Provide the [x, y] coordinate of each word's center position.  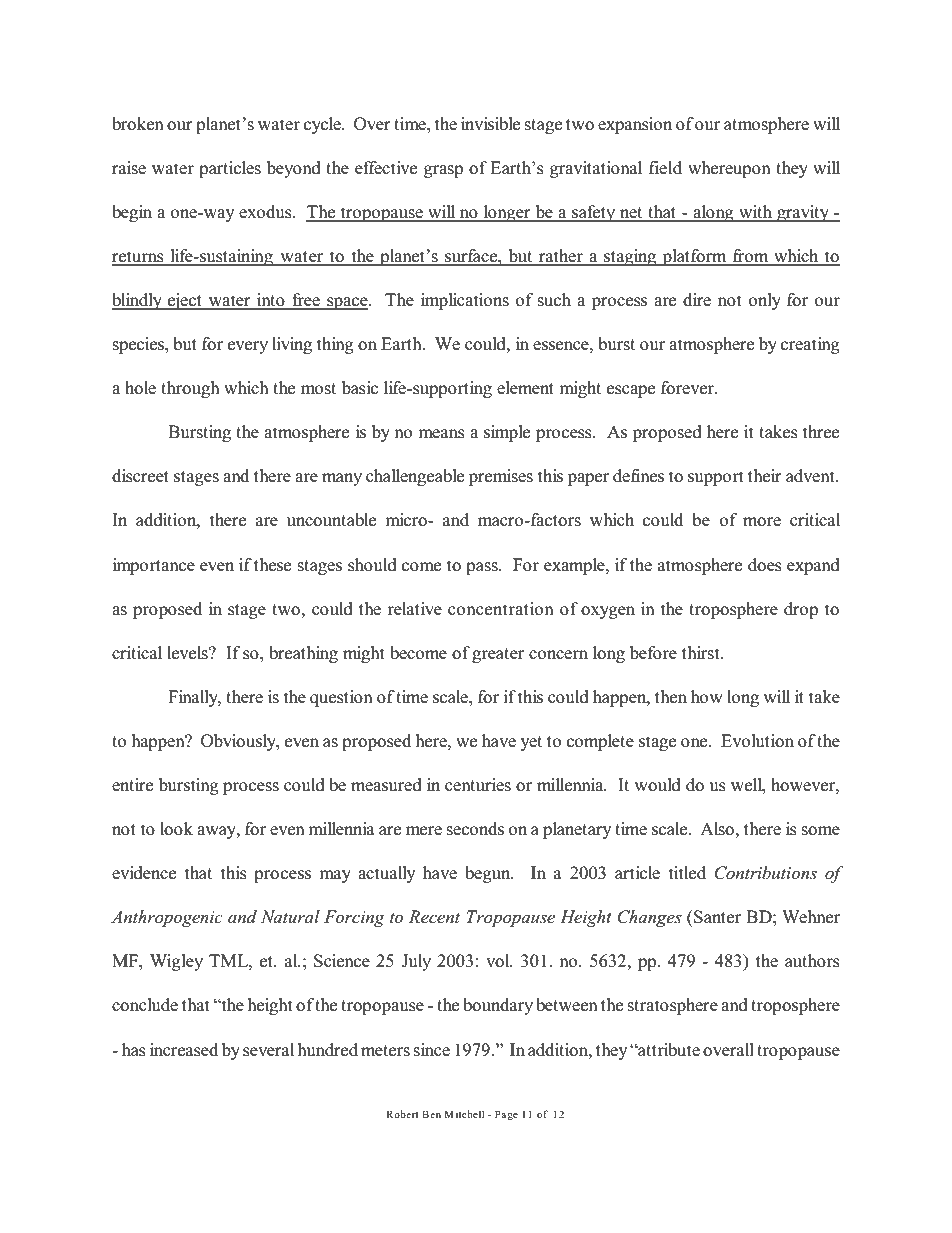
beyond [294, 169]
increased [184, 1050]
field [665, 168]
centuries [478, 785]
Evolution [757, 741]
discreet [140, 476]
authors [812, 961]
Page [506, 1115]
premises [501, 477]
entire [132, 785]
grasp [443, 171]
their [765, 476]
